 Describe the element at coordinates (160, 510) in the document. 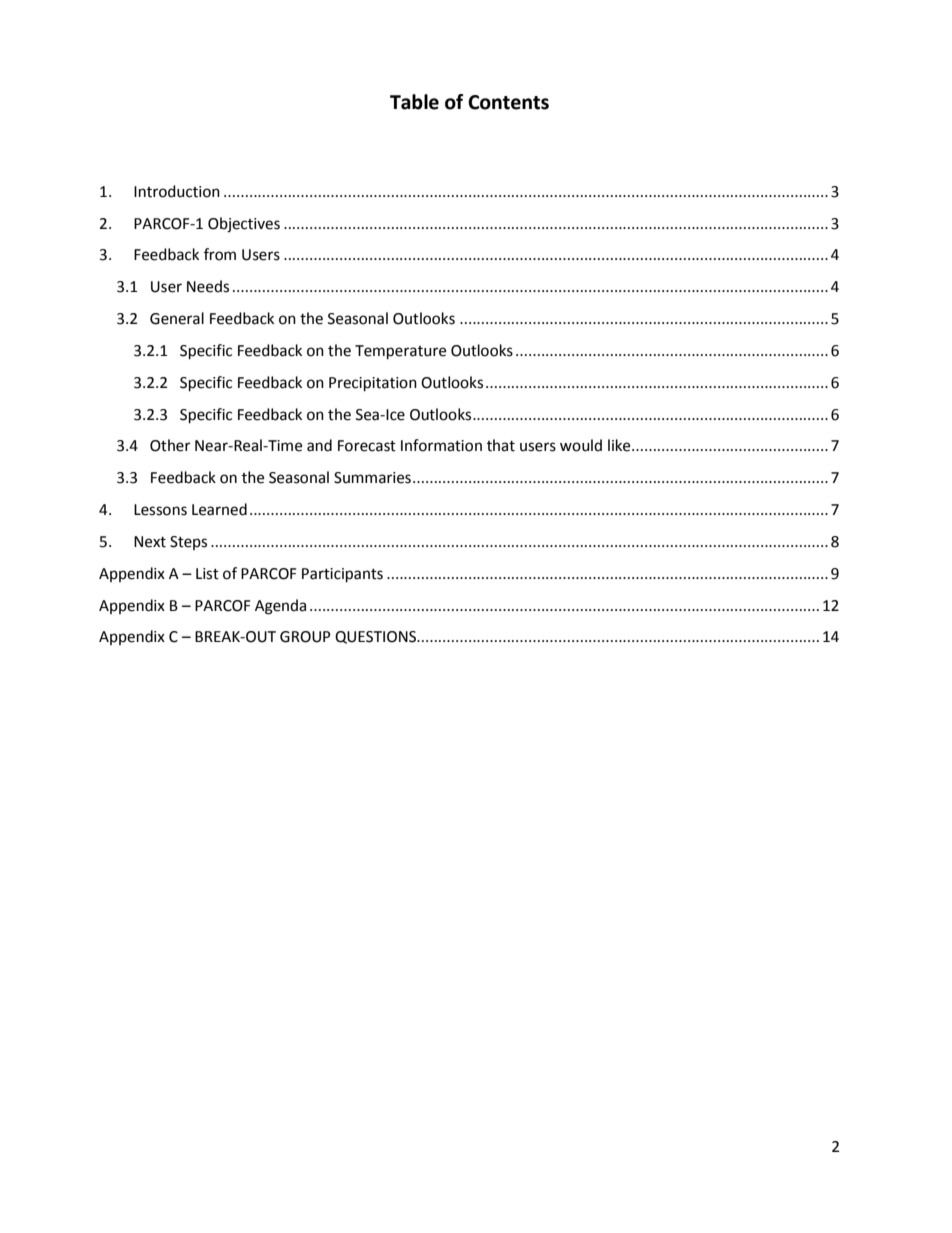

I see `Lessons` at that location.
